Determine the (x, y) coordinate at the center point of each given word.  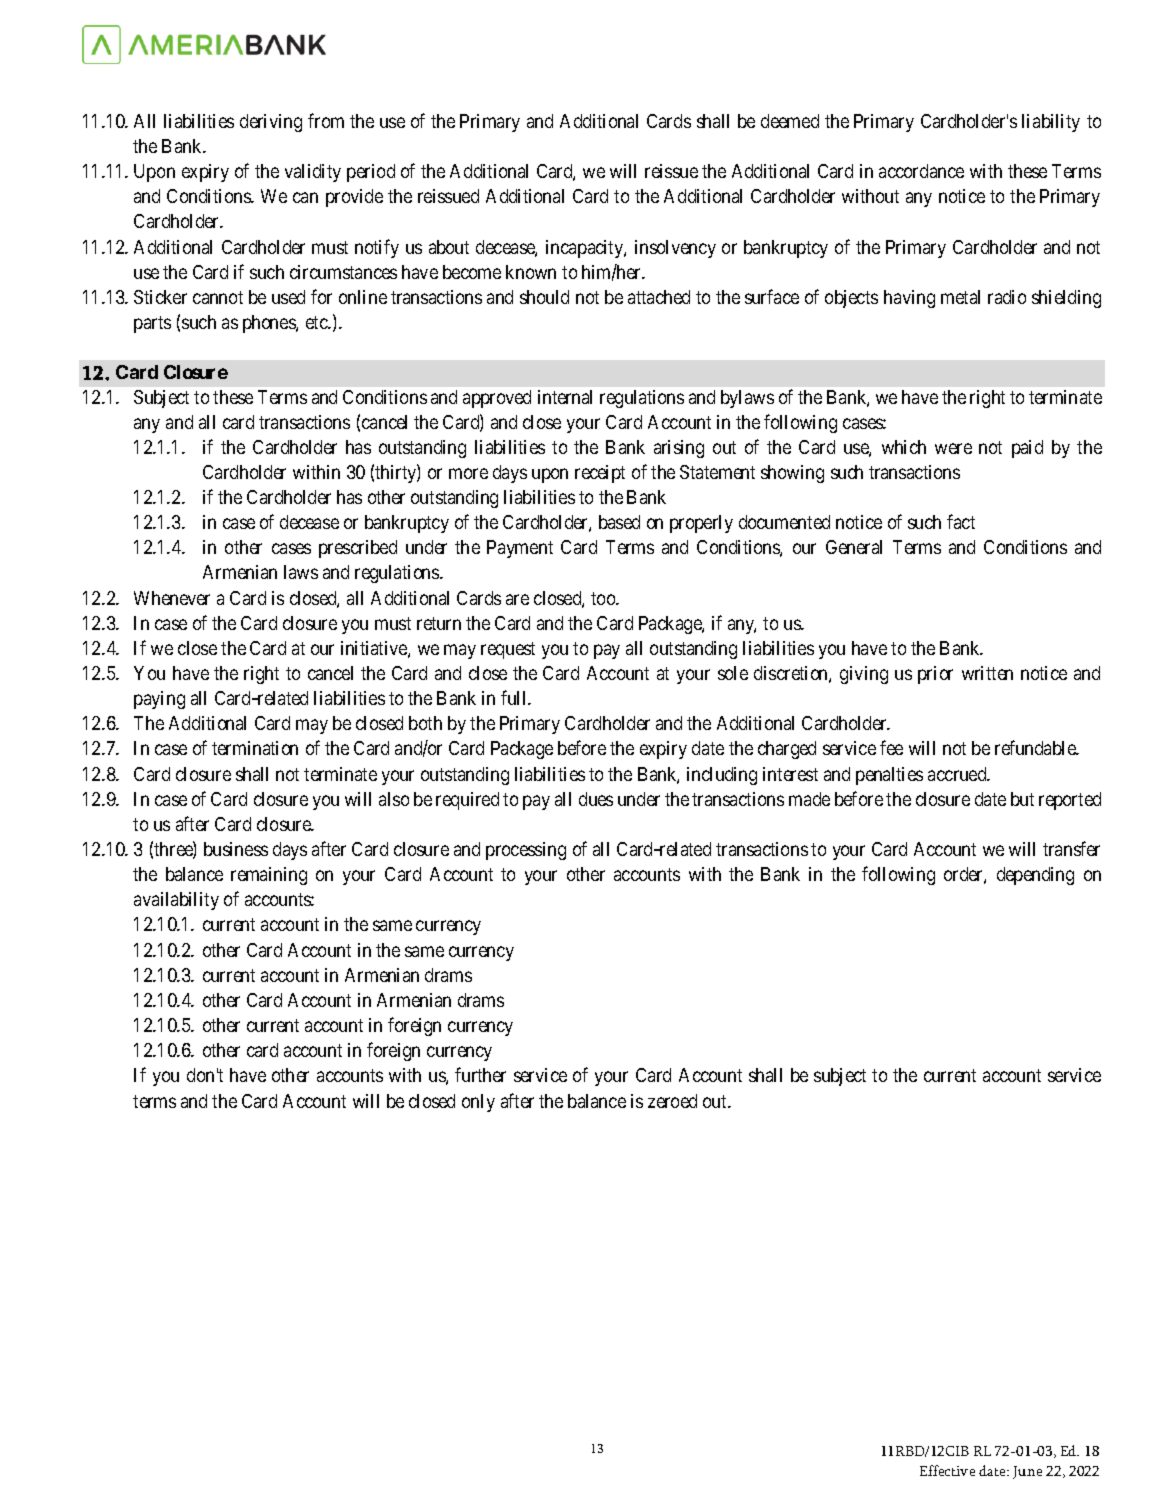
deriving (271, 123)
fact (961, 521)
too (604, 598)
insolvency (675, 249)
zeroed (672, 1101)
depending (1035, 876)
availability (176, 901)
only (478, 1103)
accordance (921, 171)
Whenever (172, 598)
